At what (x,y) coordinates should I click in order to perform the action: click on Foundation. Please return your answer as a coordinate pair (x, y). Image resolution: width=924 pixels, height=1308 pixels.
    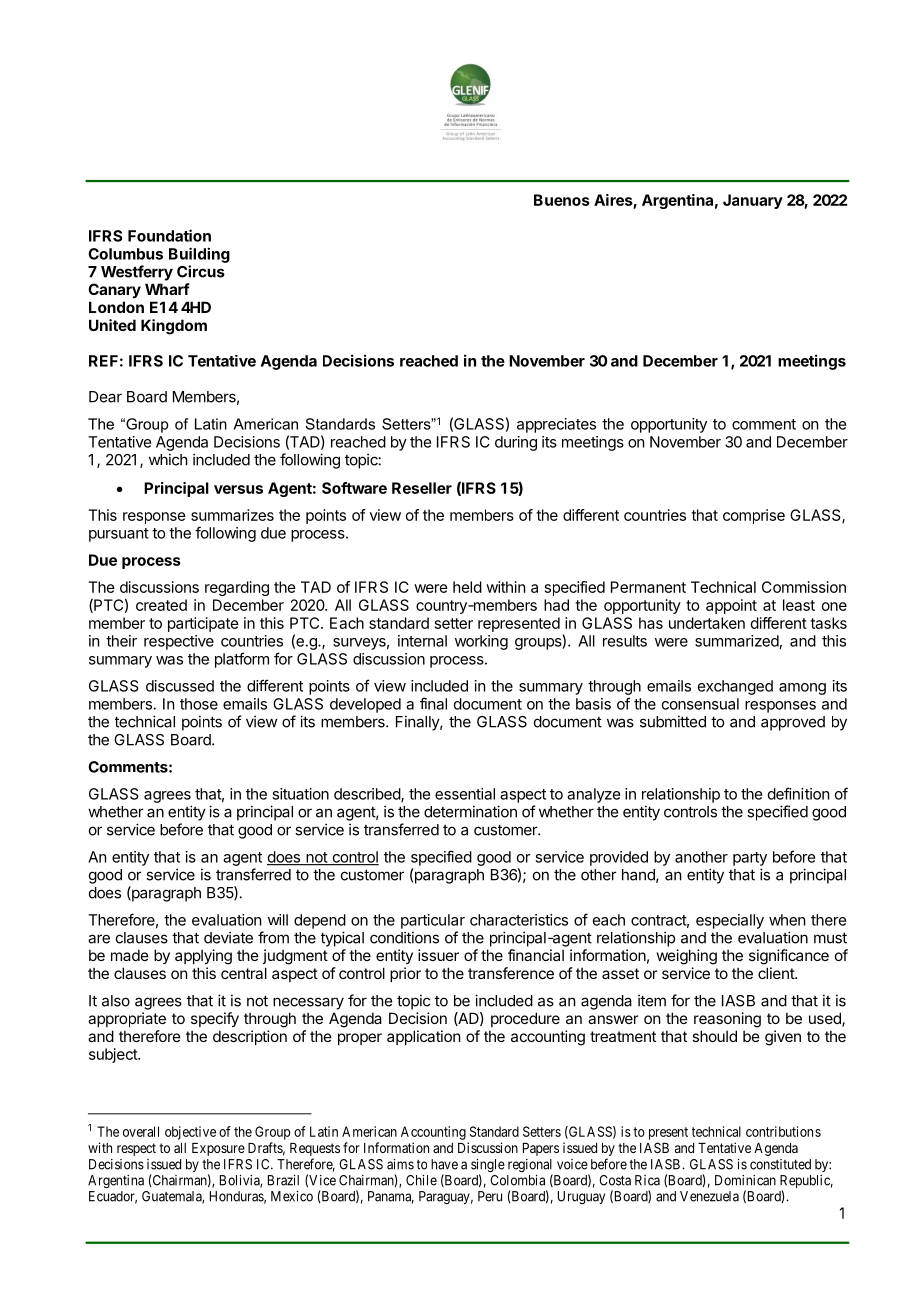
    Looking at the image, I should click on (169, 235).
